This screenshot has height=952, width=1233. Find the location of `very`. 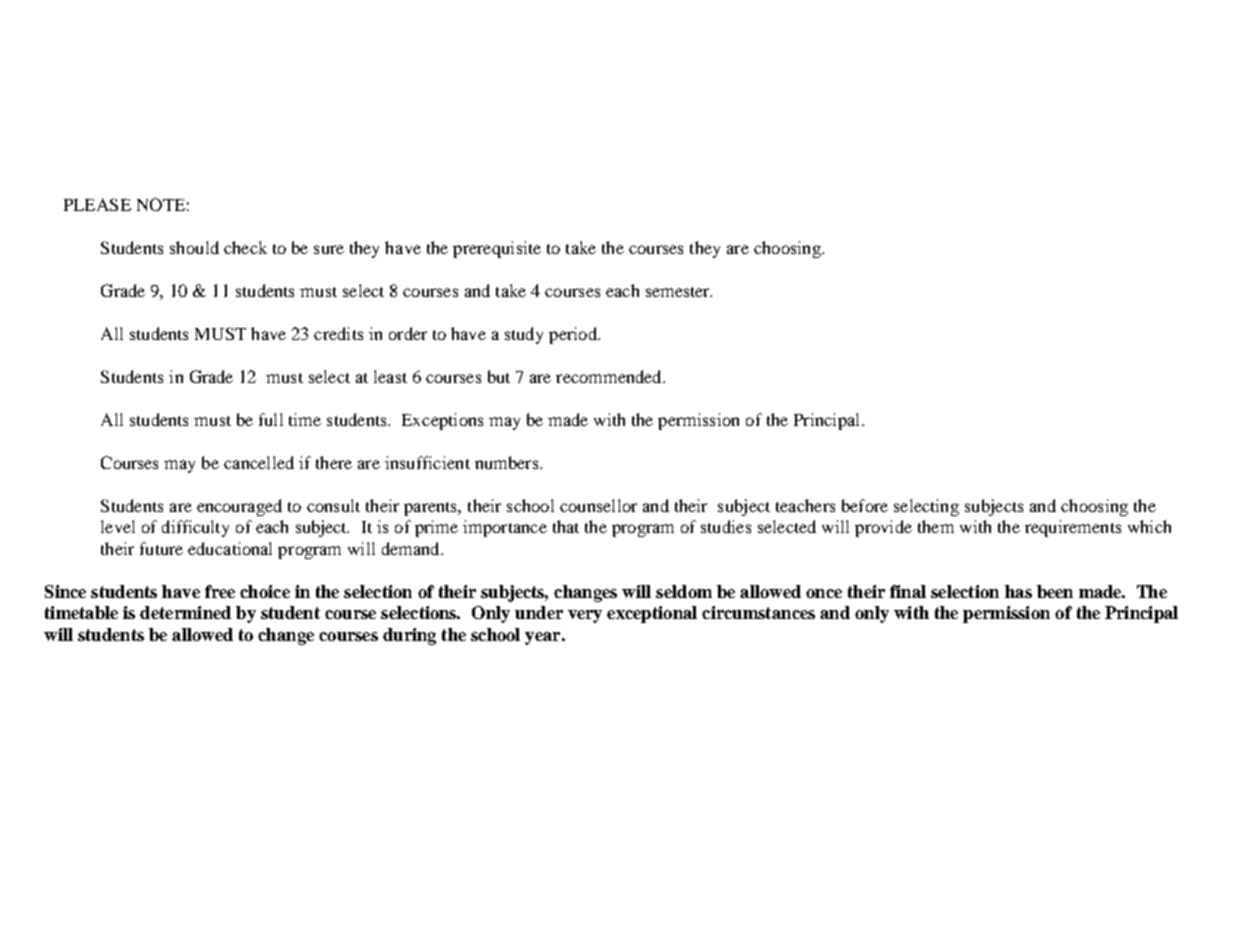

very is located at coordinates (585, 616).
